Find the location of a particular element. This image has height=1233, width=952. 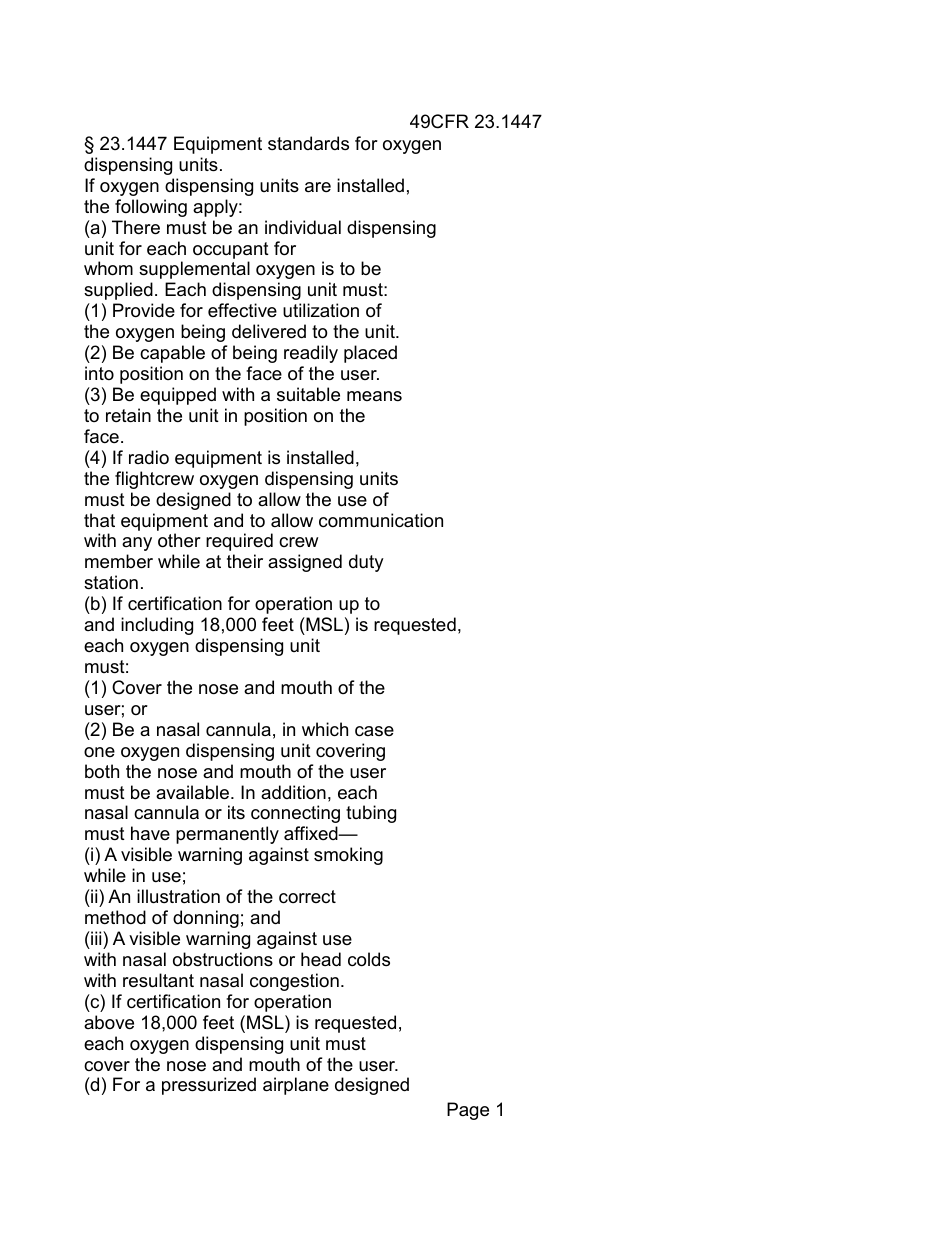

following is located at coordinates (151, 208).
